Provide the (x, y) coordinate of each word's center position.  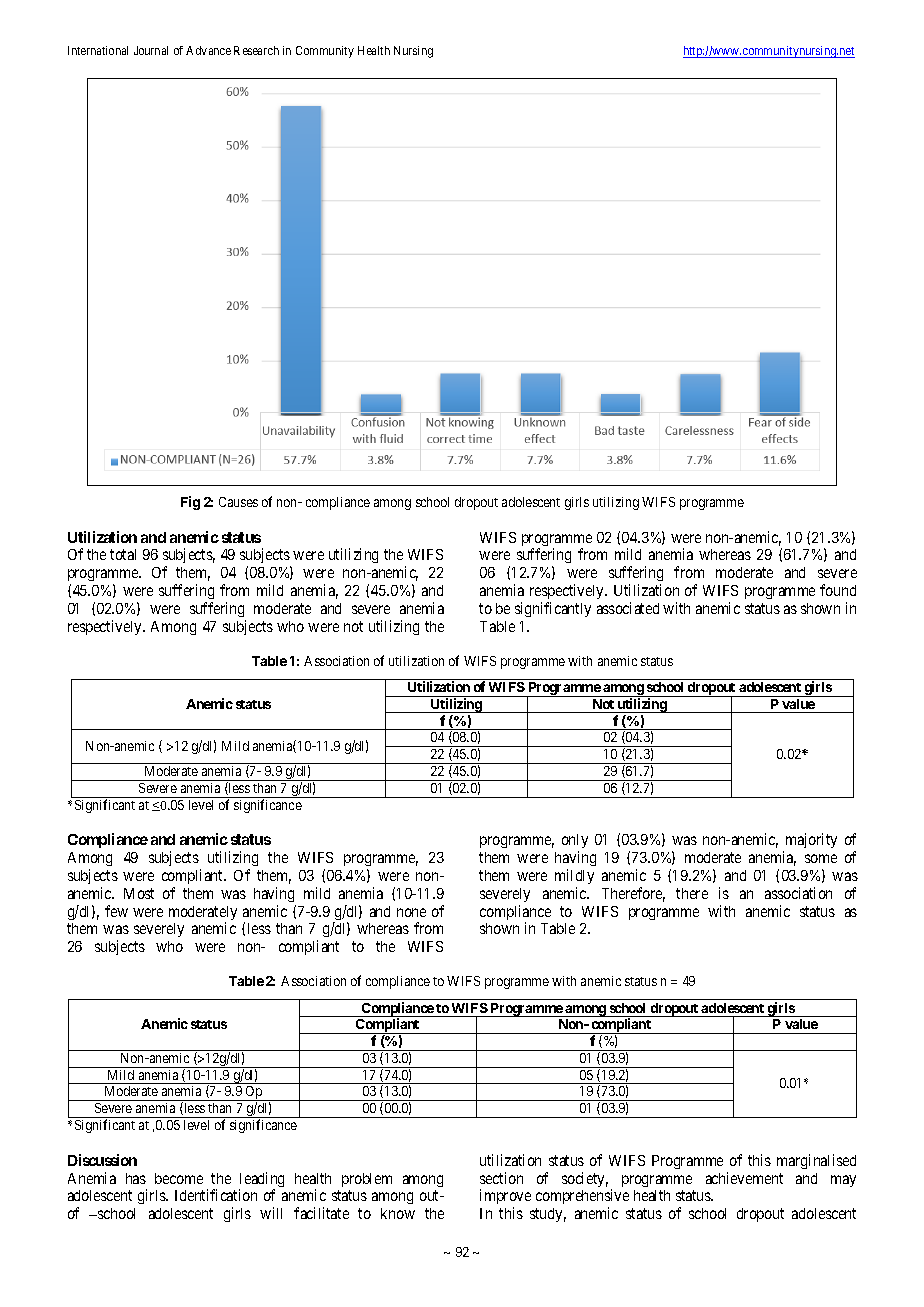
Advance (208, 50)
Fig (190, 503)
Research (256, 50)
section (501, 1178)
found (838, 590)
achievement (744, 1178)
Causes (238, 502)
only (575, 843)
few (116, 911)
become (179, 1178)
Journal (151, 50)
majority (811, 840)
